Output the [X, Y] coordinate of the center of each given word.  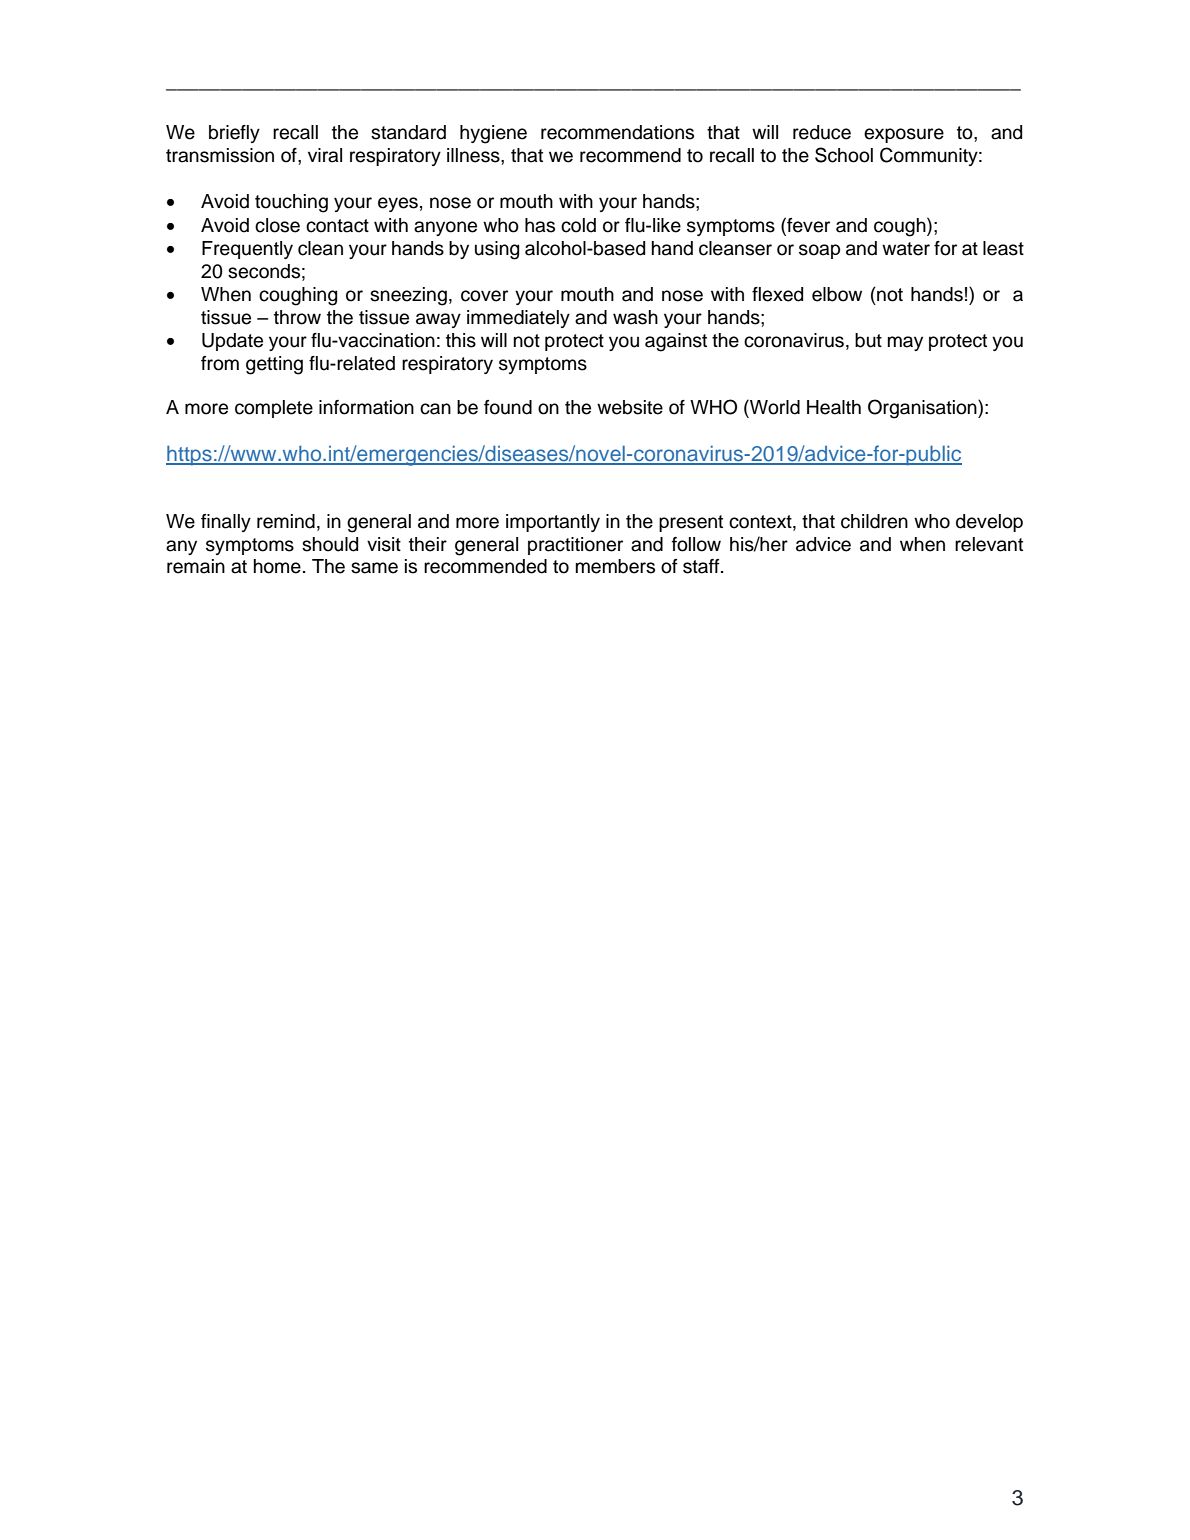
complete [274, 409]
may [905, 343]
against [676, 342]
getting [274, 365]
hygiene [493, 134]
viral [325, 155]
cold [578, 225]
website [630, 407]
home [277, 566]
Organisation [923, 409]
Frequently [247, 250]
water [906, 249]
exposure [904, 135]
